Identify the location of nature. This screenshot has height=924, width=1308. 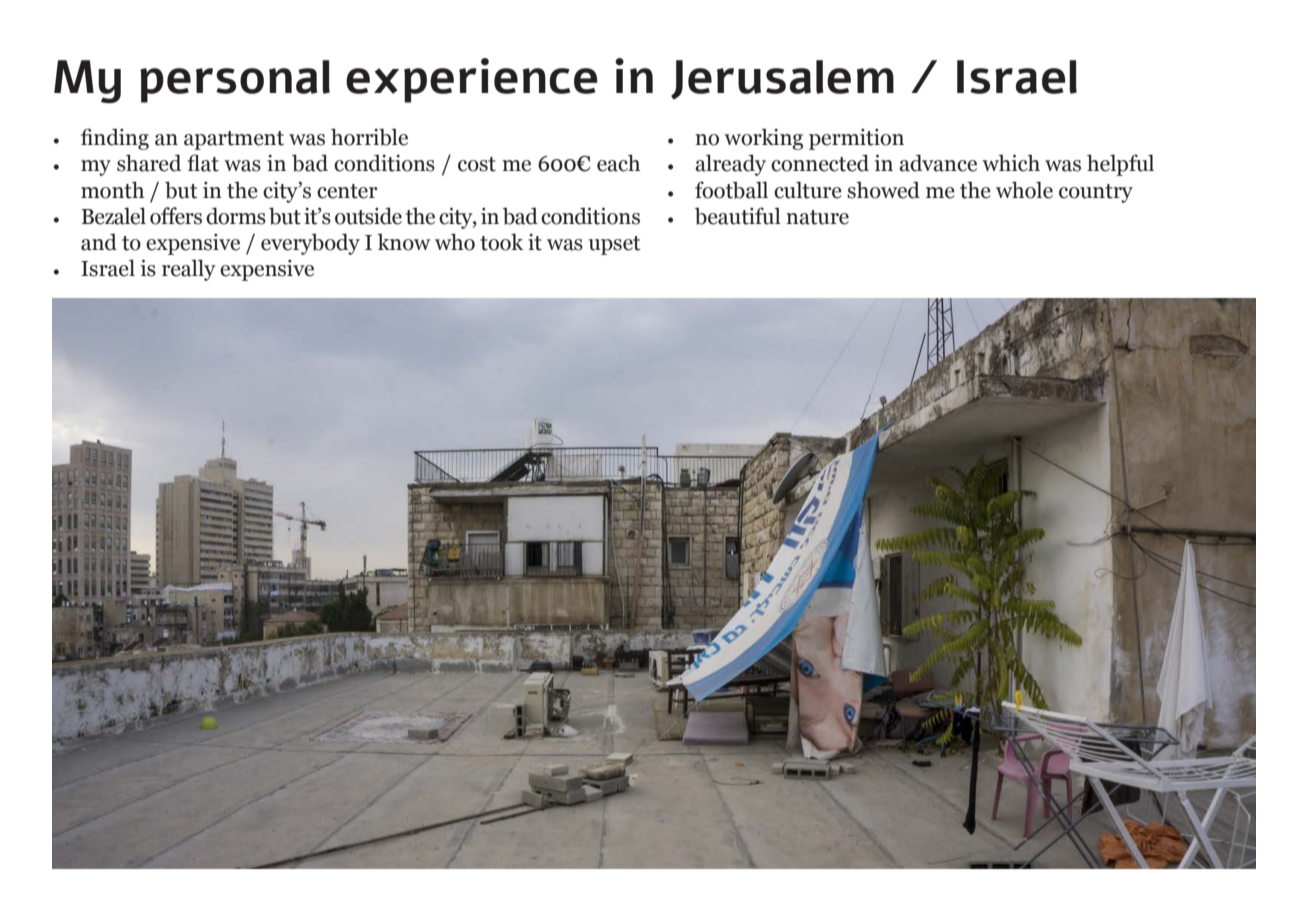
(817, 217).
